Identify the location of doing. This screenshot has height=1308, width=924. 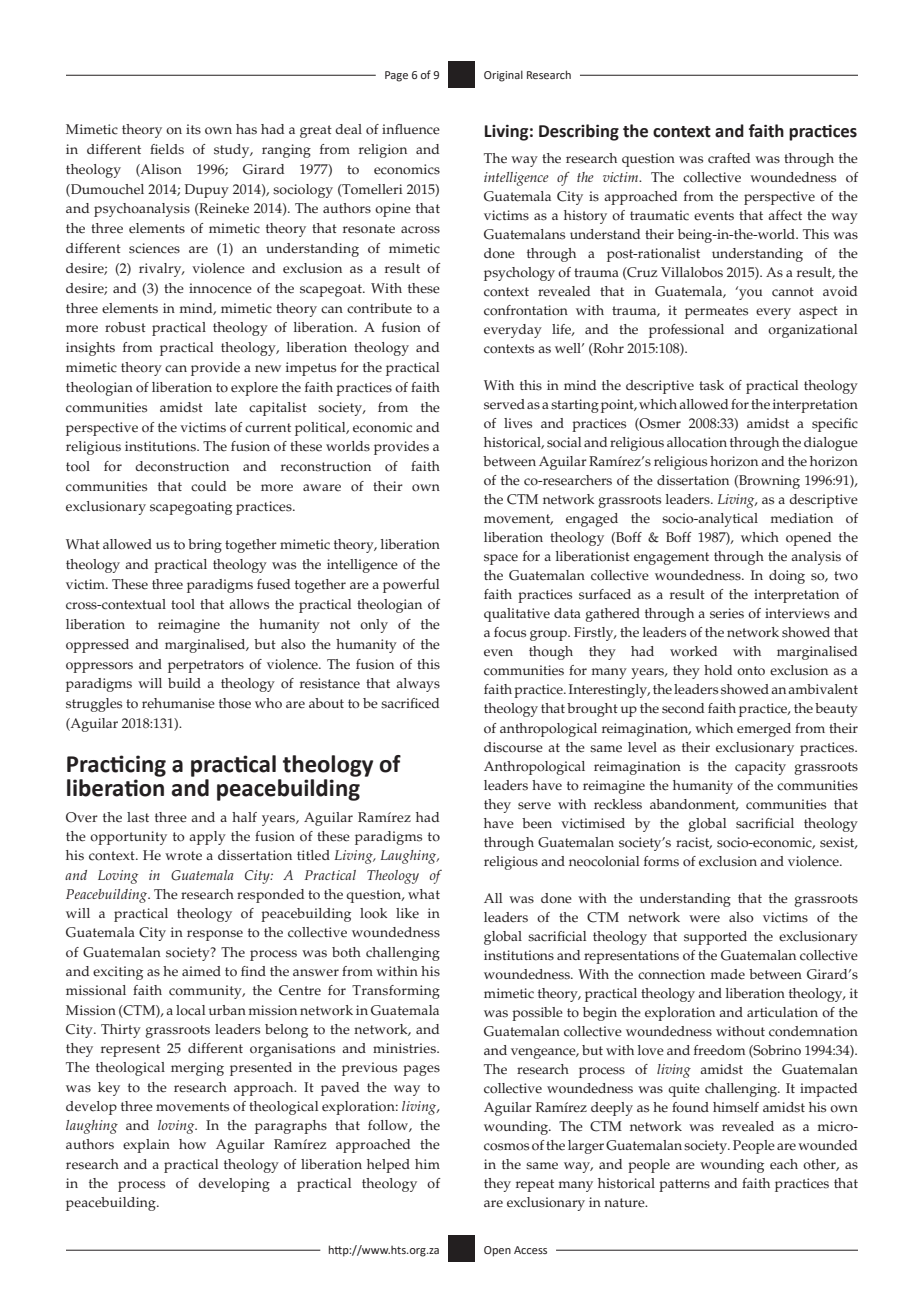
(787, 577).
